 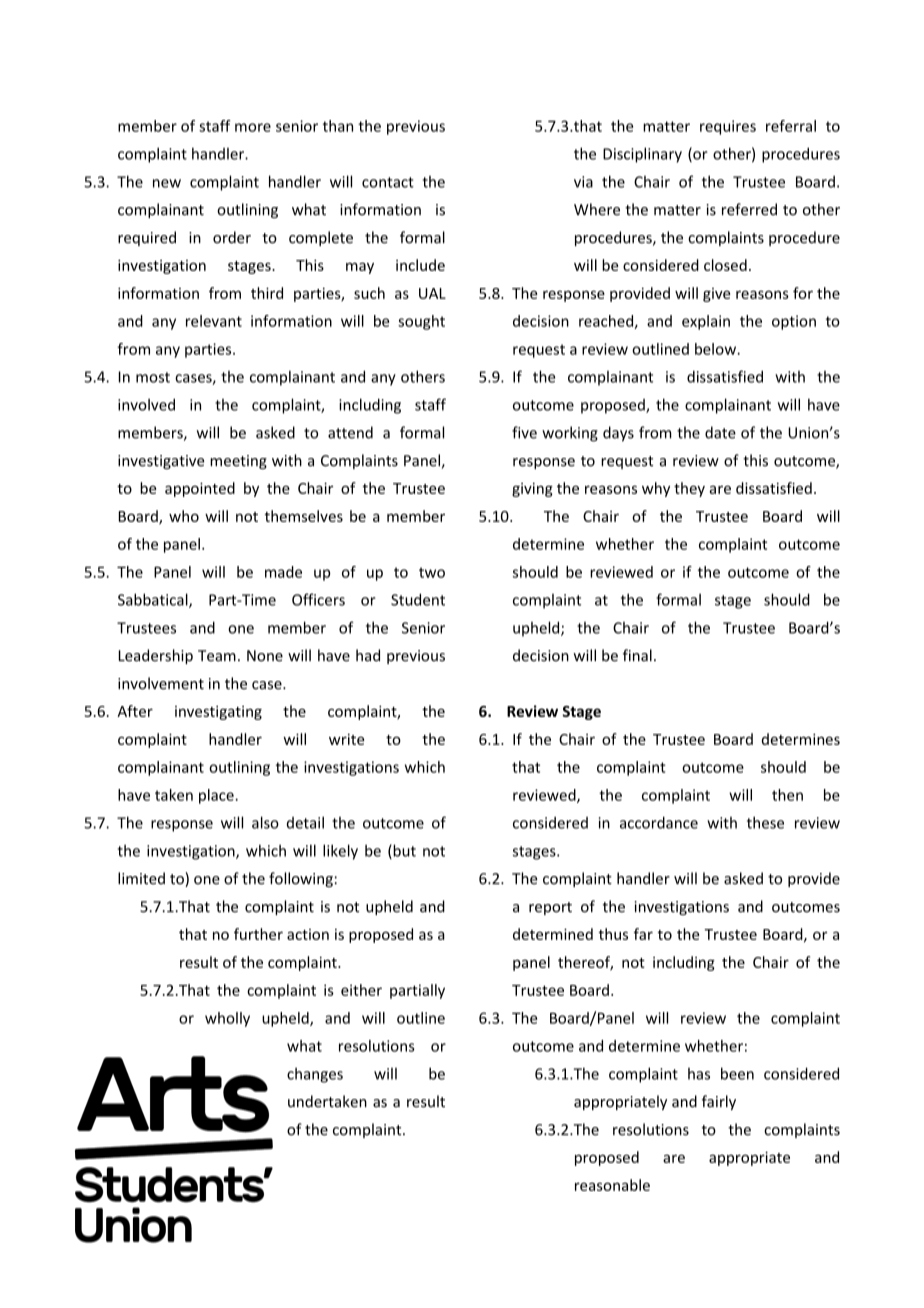 I want to click on contact, so click(x=388, y=182).
